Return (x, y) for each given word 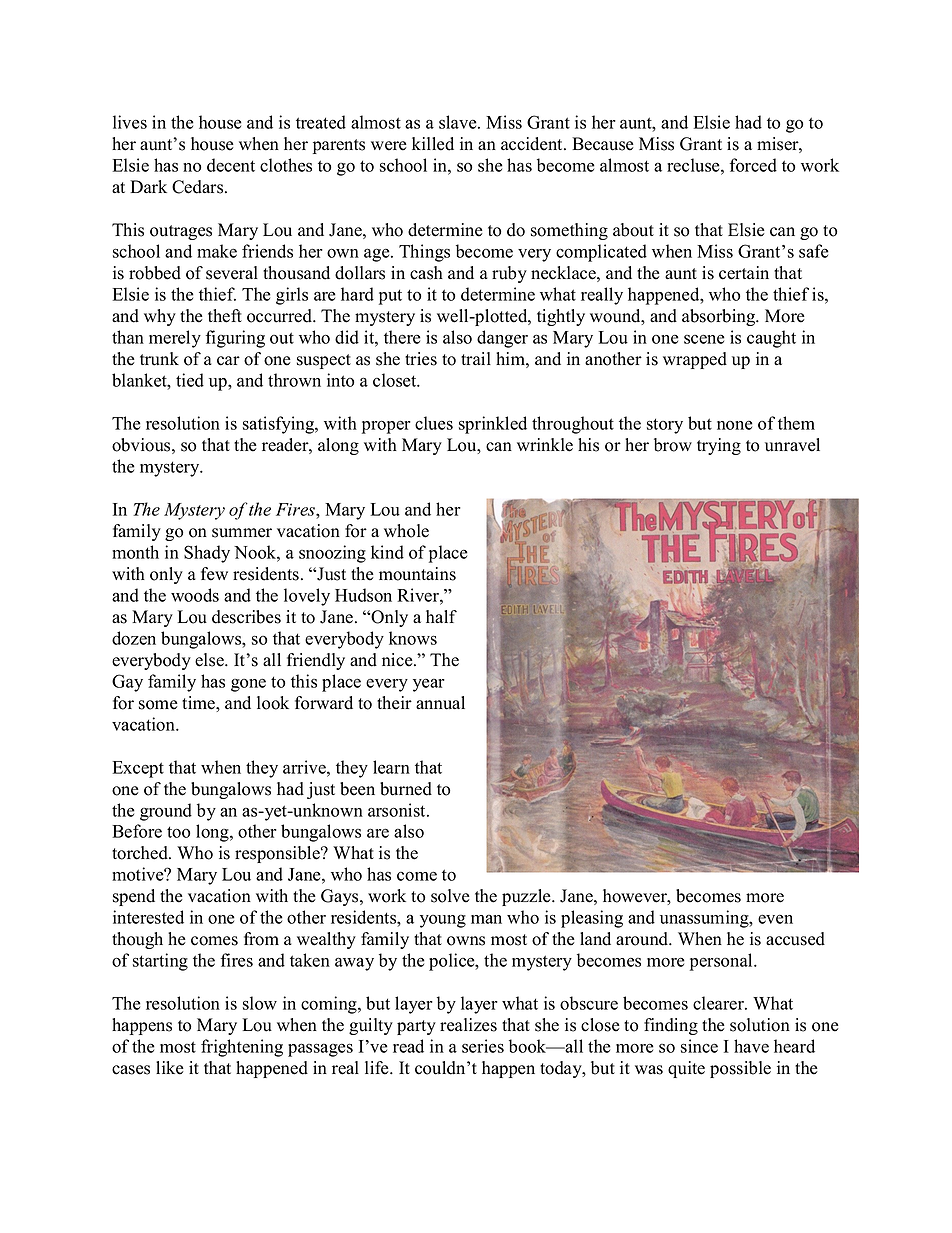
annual (440, 703)
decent (231, 165)
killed (433, 144)
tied (190, 380)
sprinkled (493, 425)
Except (138, 769)
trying (719, 446)
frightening (242, 1048)
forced (753, 165)
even (775, 919)
